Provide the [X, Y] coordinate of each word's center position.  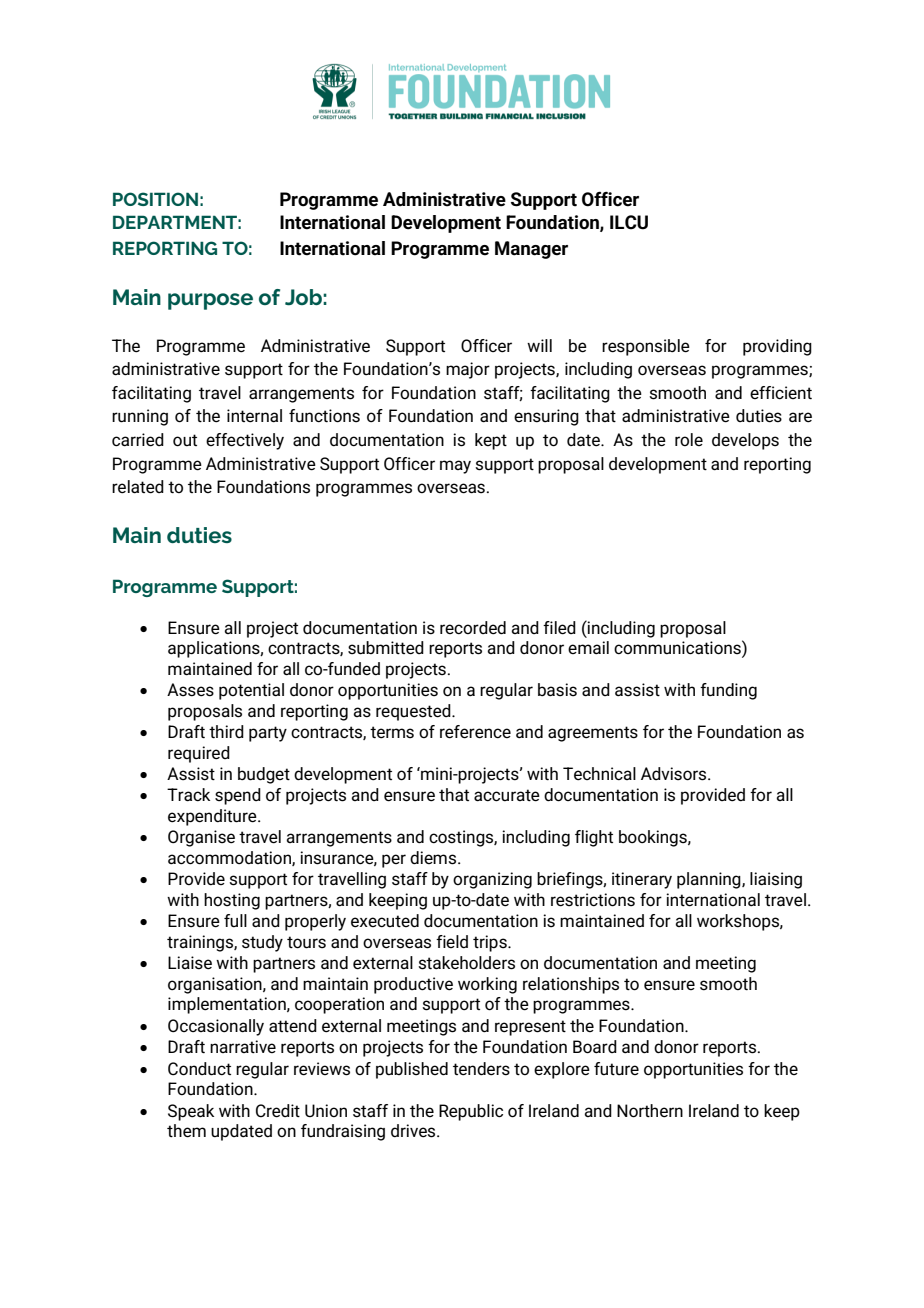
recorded [473, 628]
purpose [210, 301]
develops [745, 441]
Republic [471, 1112]
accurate [507, 795]
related [138, 487]
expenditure [213, 817]
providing [777, 347]
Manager [531, 250]
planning [710, 880]
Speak [191, 1112]
